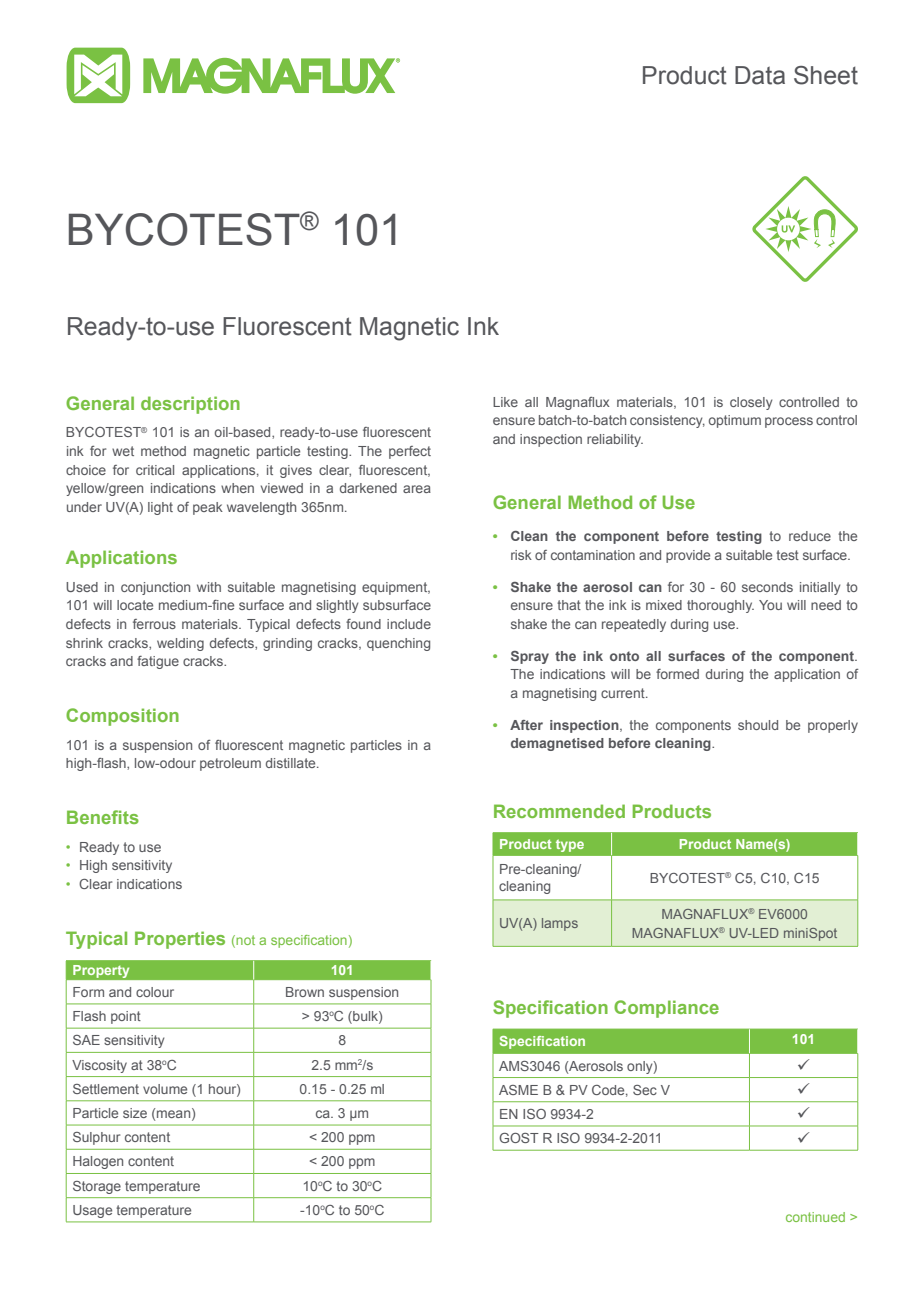 The image size is (924, 1308). I want to click on Data, so click(760, 75).
